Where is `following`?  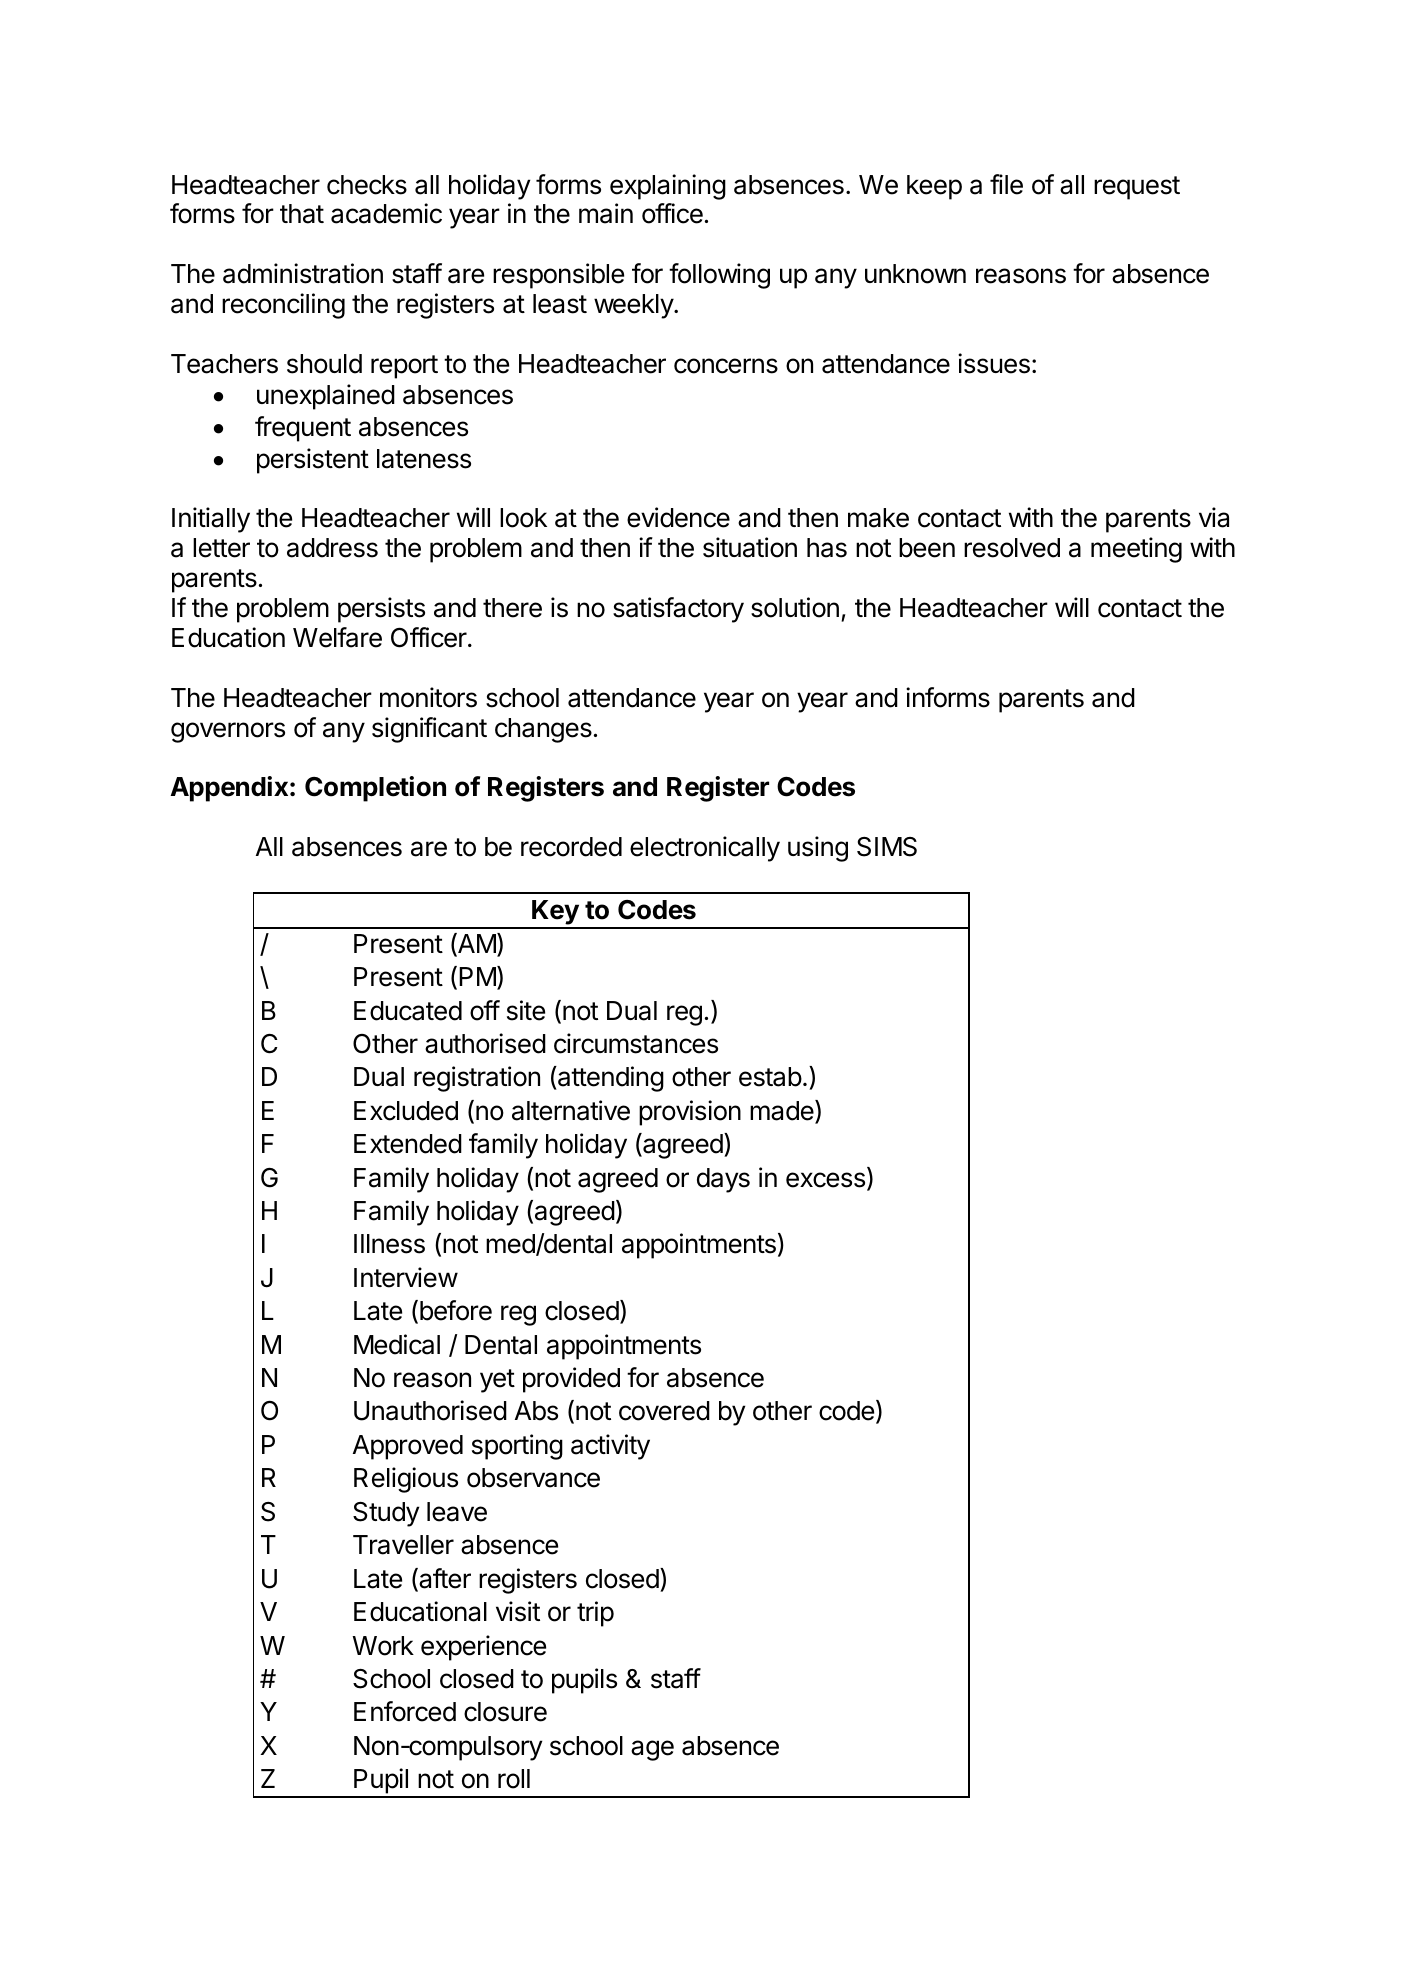 following is located at coordinates (719, 276).
